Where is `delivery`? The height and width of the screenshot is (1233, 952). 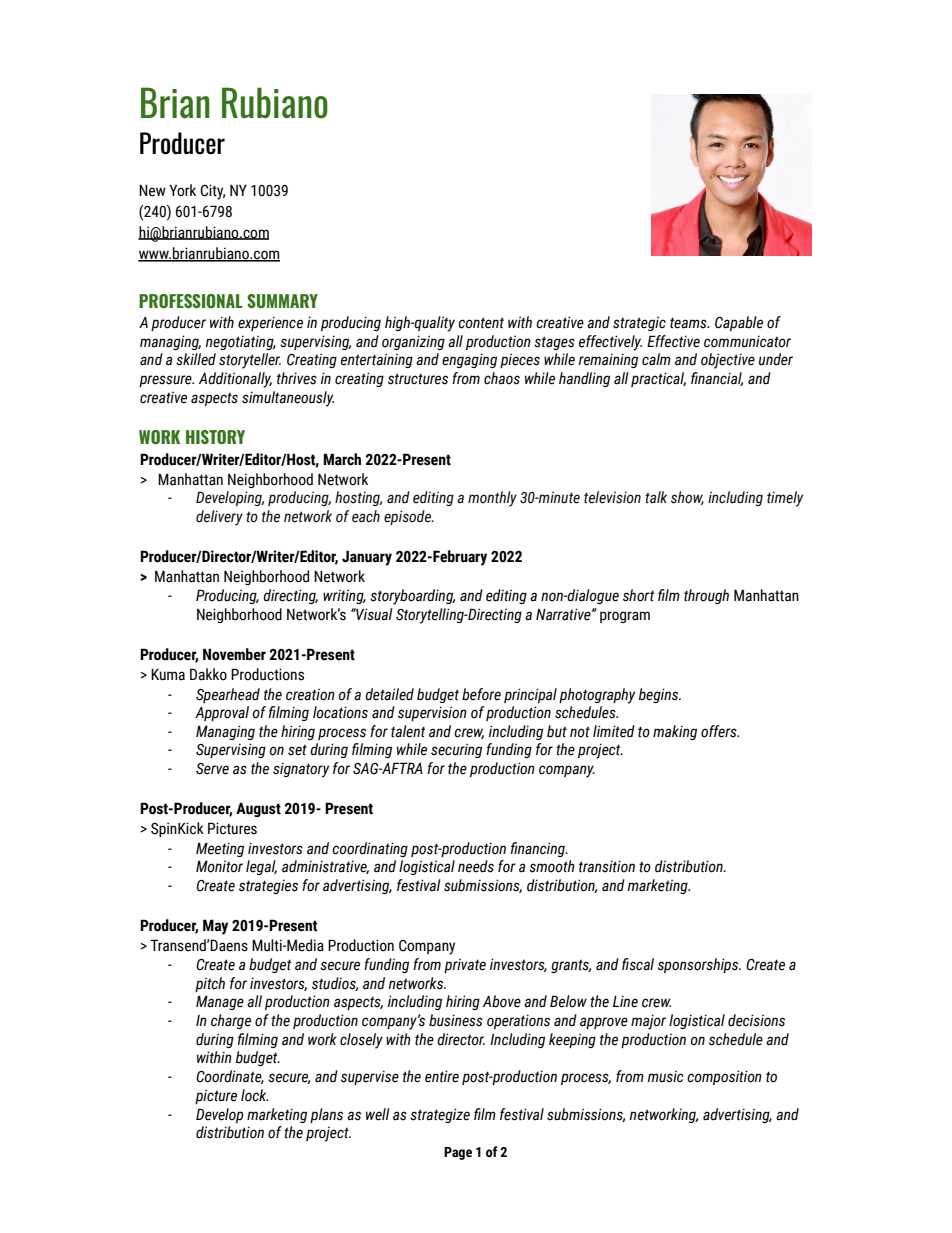 delivery is located at coordinates (219, 518).
